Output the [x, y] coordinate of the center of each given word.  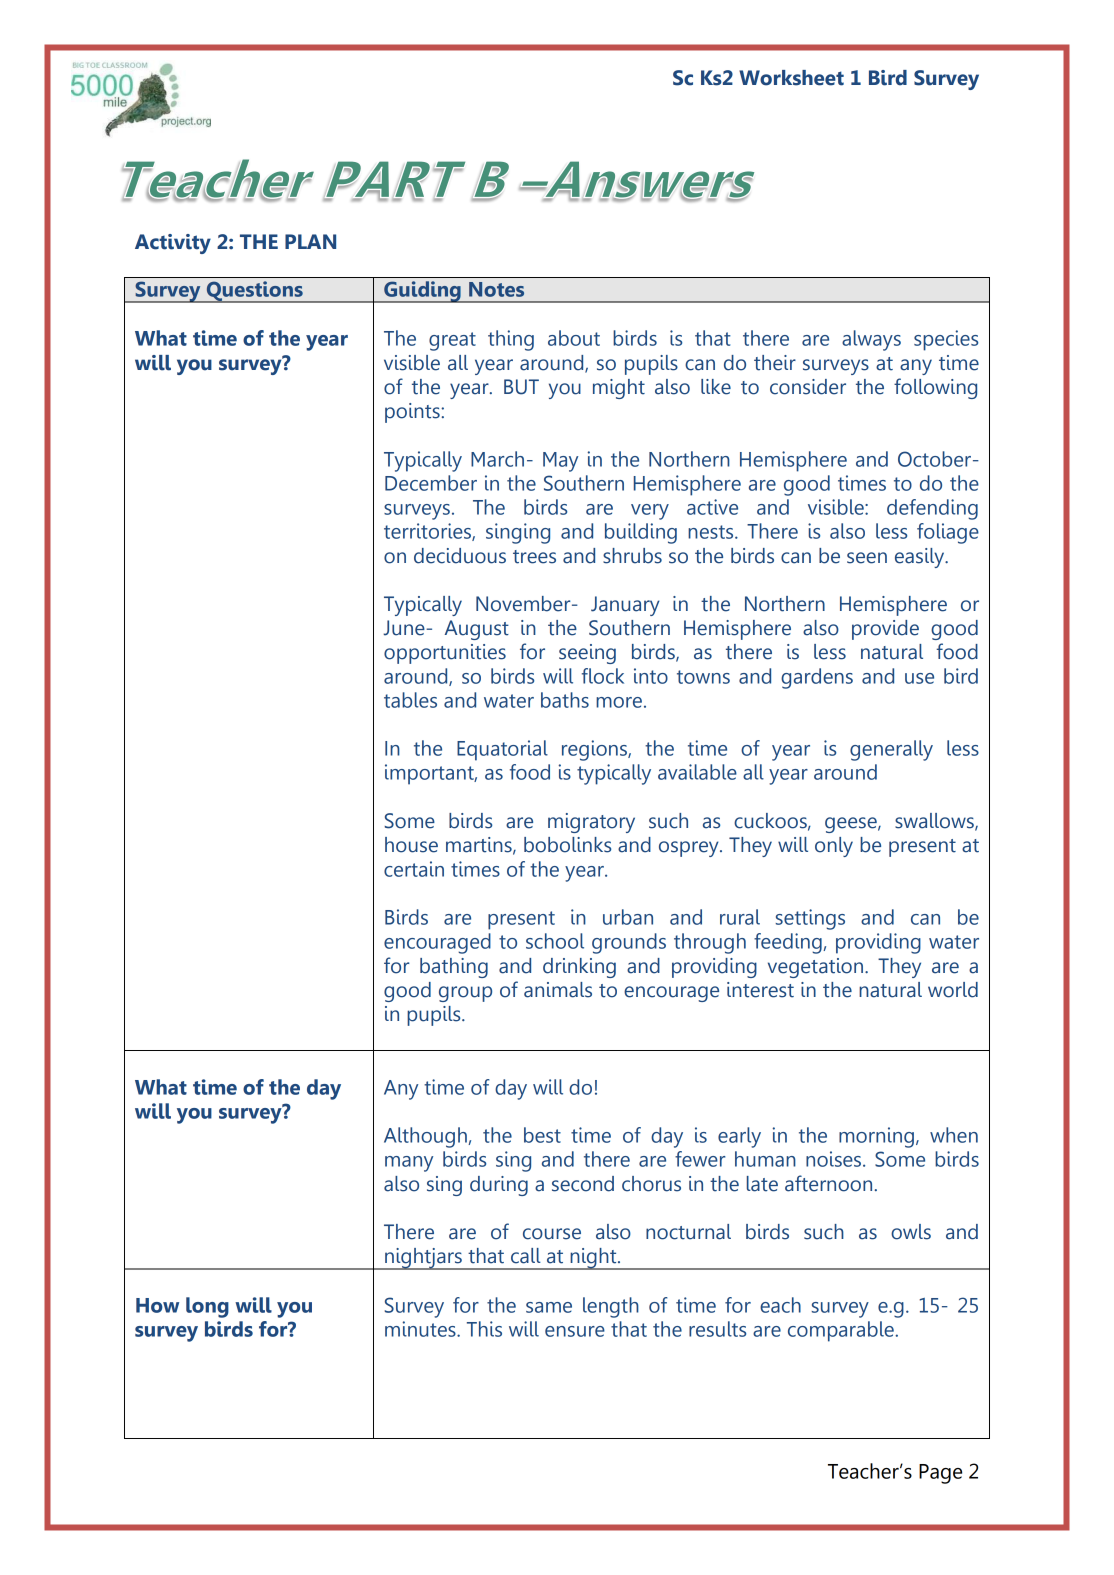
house [411, 845]
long [207, 1307]
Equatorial [502, 750]
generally [891, 750]
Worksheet [791, 78]
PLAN [310, 241]
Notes [496, 289]
